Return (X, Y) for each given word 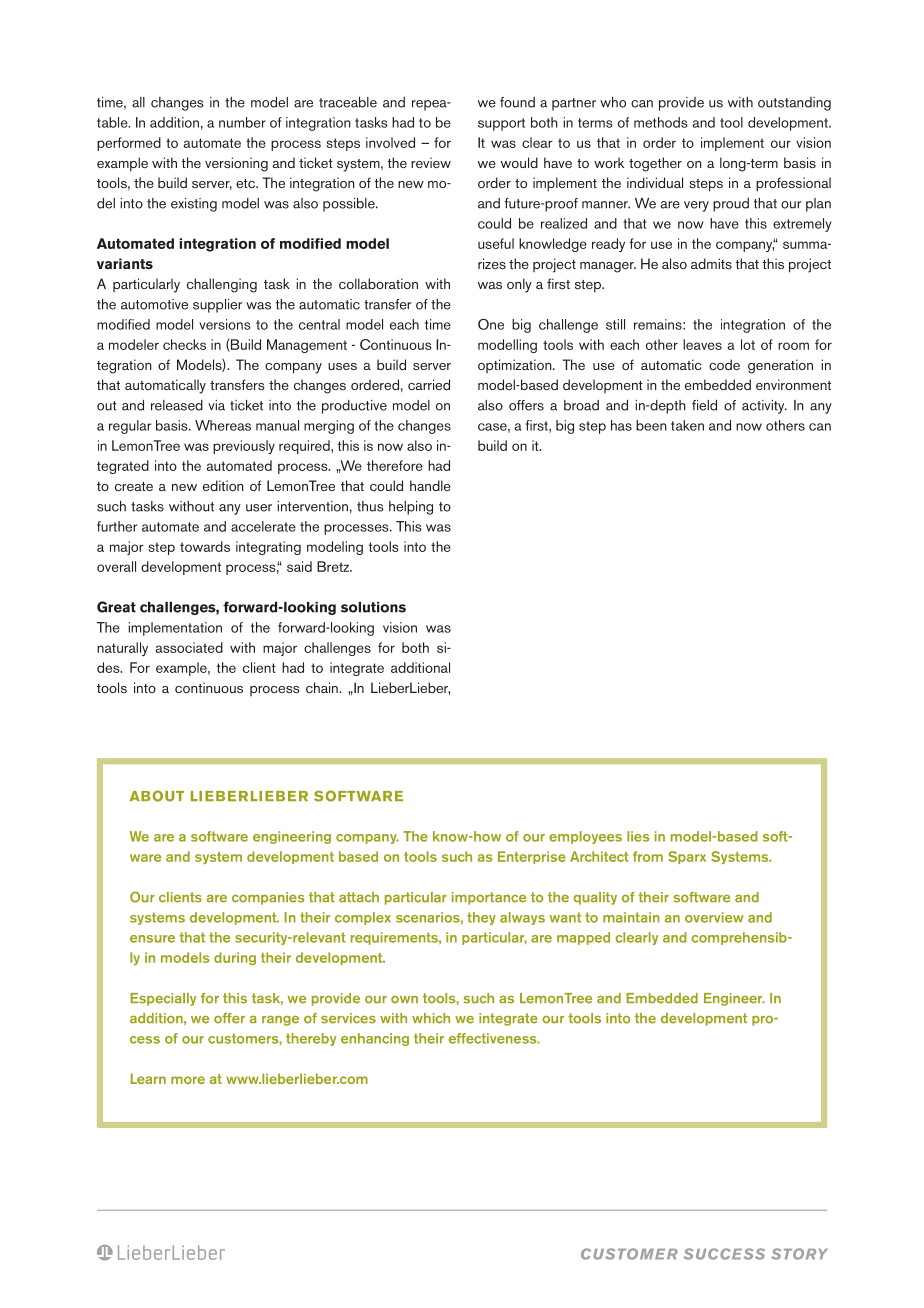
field (704, 405)
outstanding (794, 104)
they (481, 918)
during (235, 958)
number (242, 122)
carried (429, 384)
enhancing (375, 1039)
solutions (373, 607)
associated (189, 647)
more (188, 1080)
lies (638, 836)
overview (714, 917)
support (501, 124)
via (216, 405)
